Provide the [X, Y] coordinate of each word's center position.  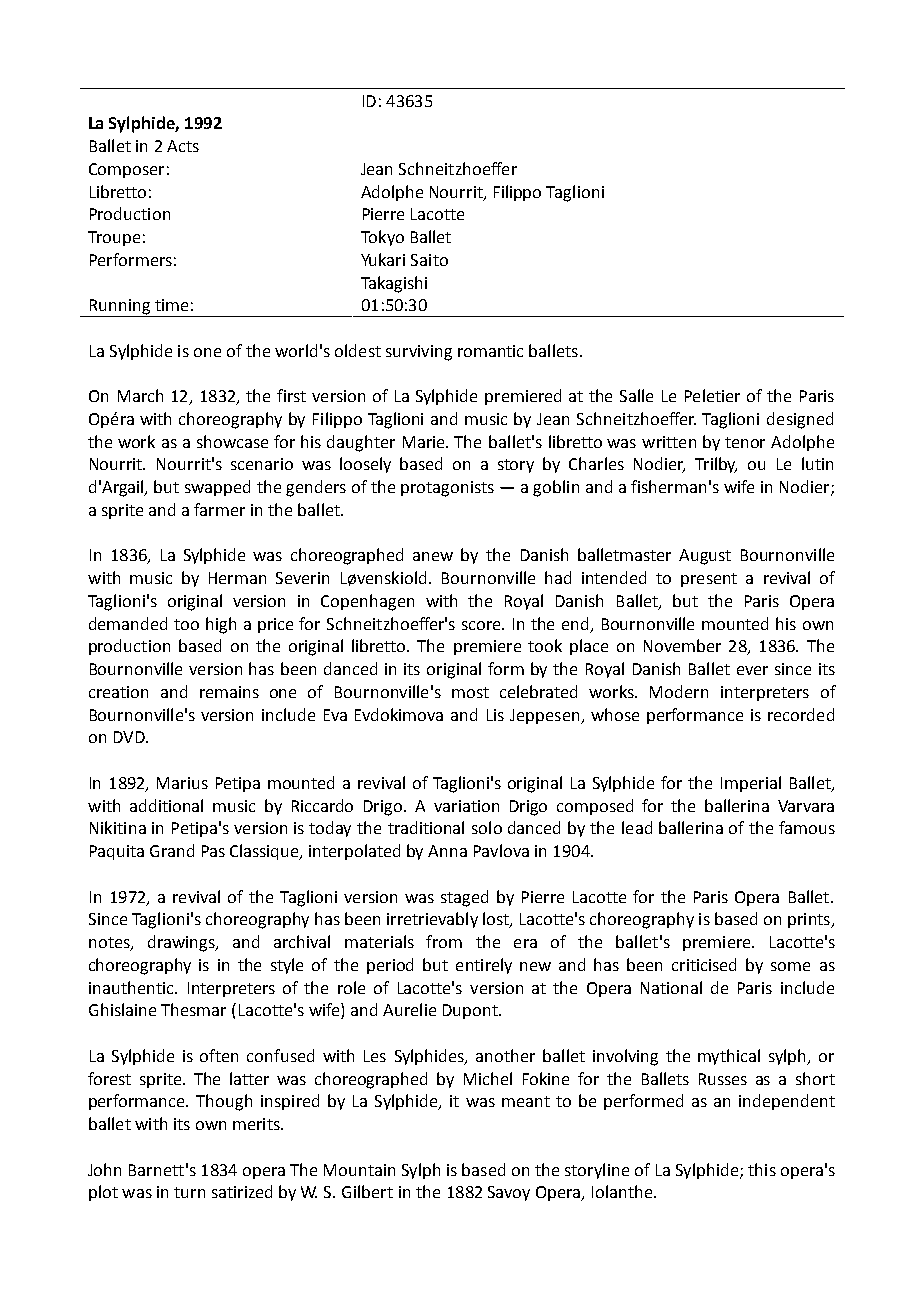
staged [464, 898]
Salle [636, 395]
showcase [232, 441]
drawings [182, 943]
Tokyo [382, 238]
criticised [704, 964]
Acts [183, 146]
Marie [425, 442]
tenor [745, 442]
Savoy [509, 1193]
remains [229, 692]
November [682, 645]
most [470, 692]
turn [189, 1192]
